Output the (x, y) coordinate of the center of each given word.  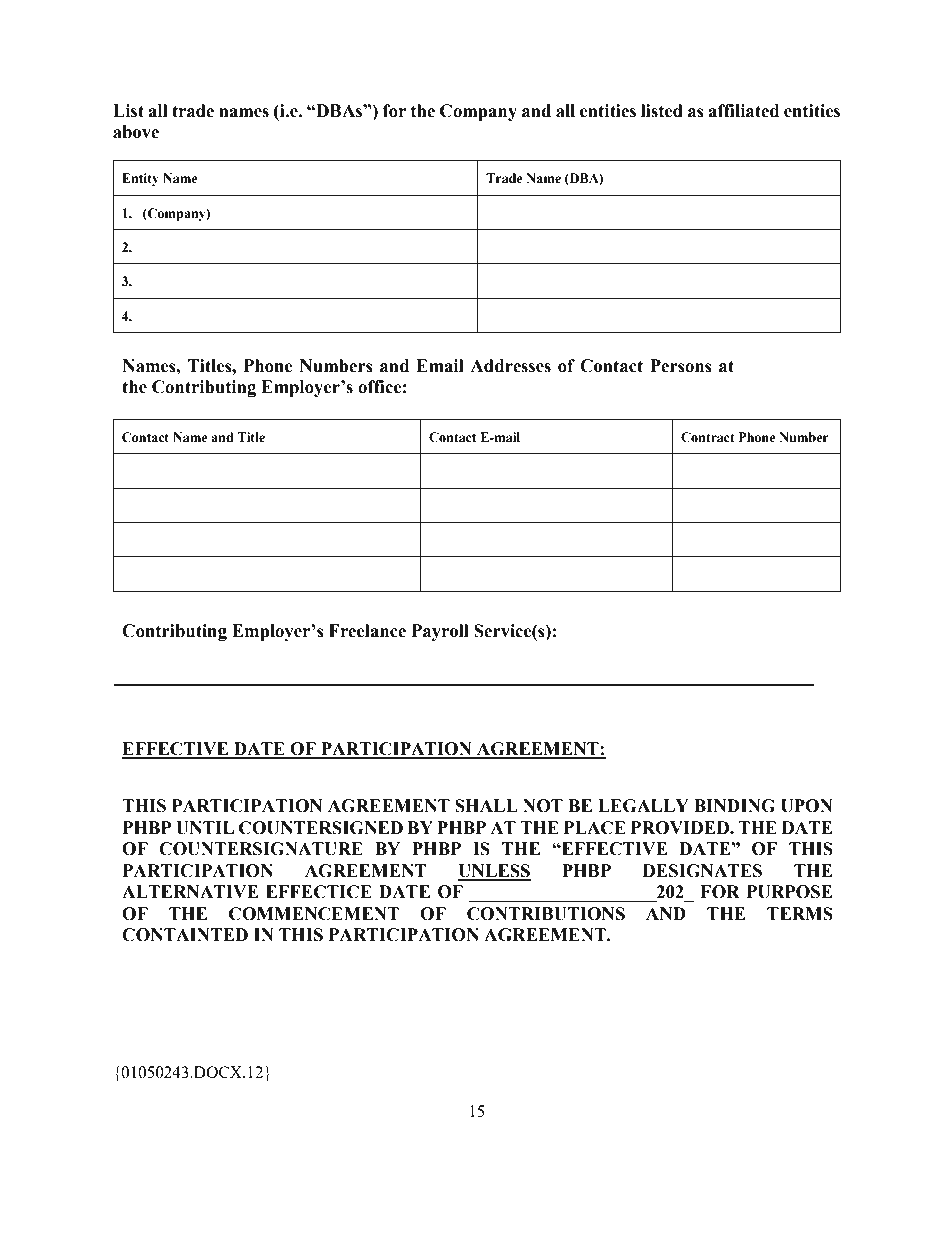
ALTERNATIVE (190, 891)
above (136, 132)
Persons (681, 366)
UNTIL (205, 828)
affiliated (743, 111)
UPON (807, 806)
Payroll (440, 632)
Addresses (510, 366)
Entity (140, 179)
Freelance (367, 631)
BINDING (734, 806)
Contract (708, 437)
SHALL (486, 806)
